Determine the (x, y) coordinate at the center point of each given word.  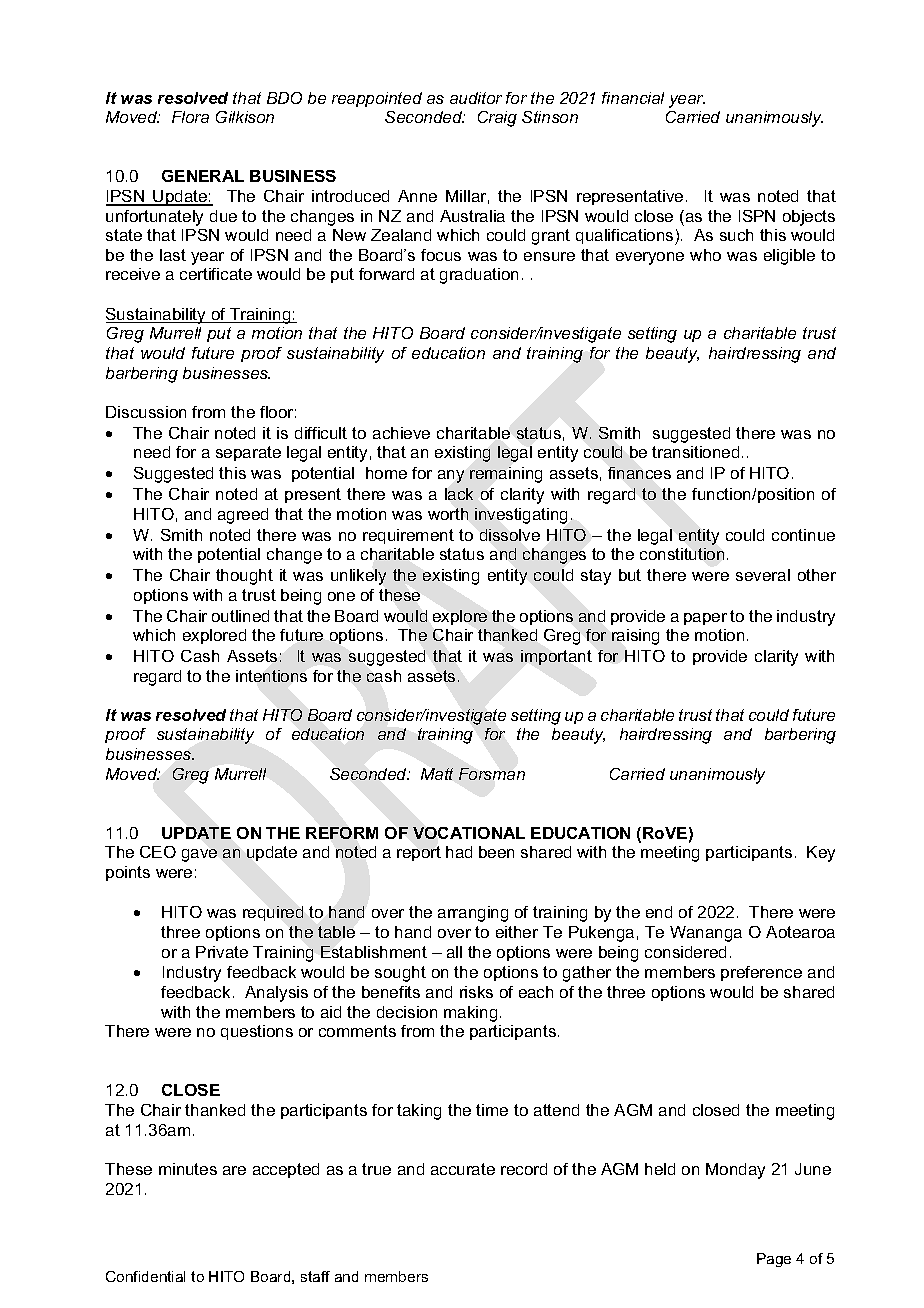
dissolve (510, 535)
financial (633, 98)
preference (761, 973)
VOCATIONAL (469, 833)
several (763, 575)
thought (244, 577)
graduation (479, 276)
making (470, 1014)
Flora (190, 117)
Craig (497, 119)
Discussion (146, 412)
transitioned (695, 452)
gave (199, 855)
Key (821, 854)
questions (257, 1032)
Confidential (145, 1276)
